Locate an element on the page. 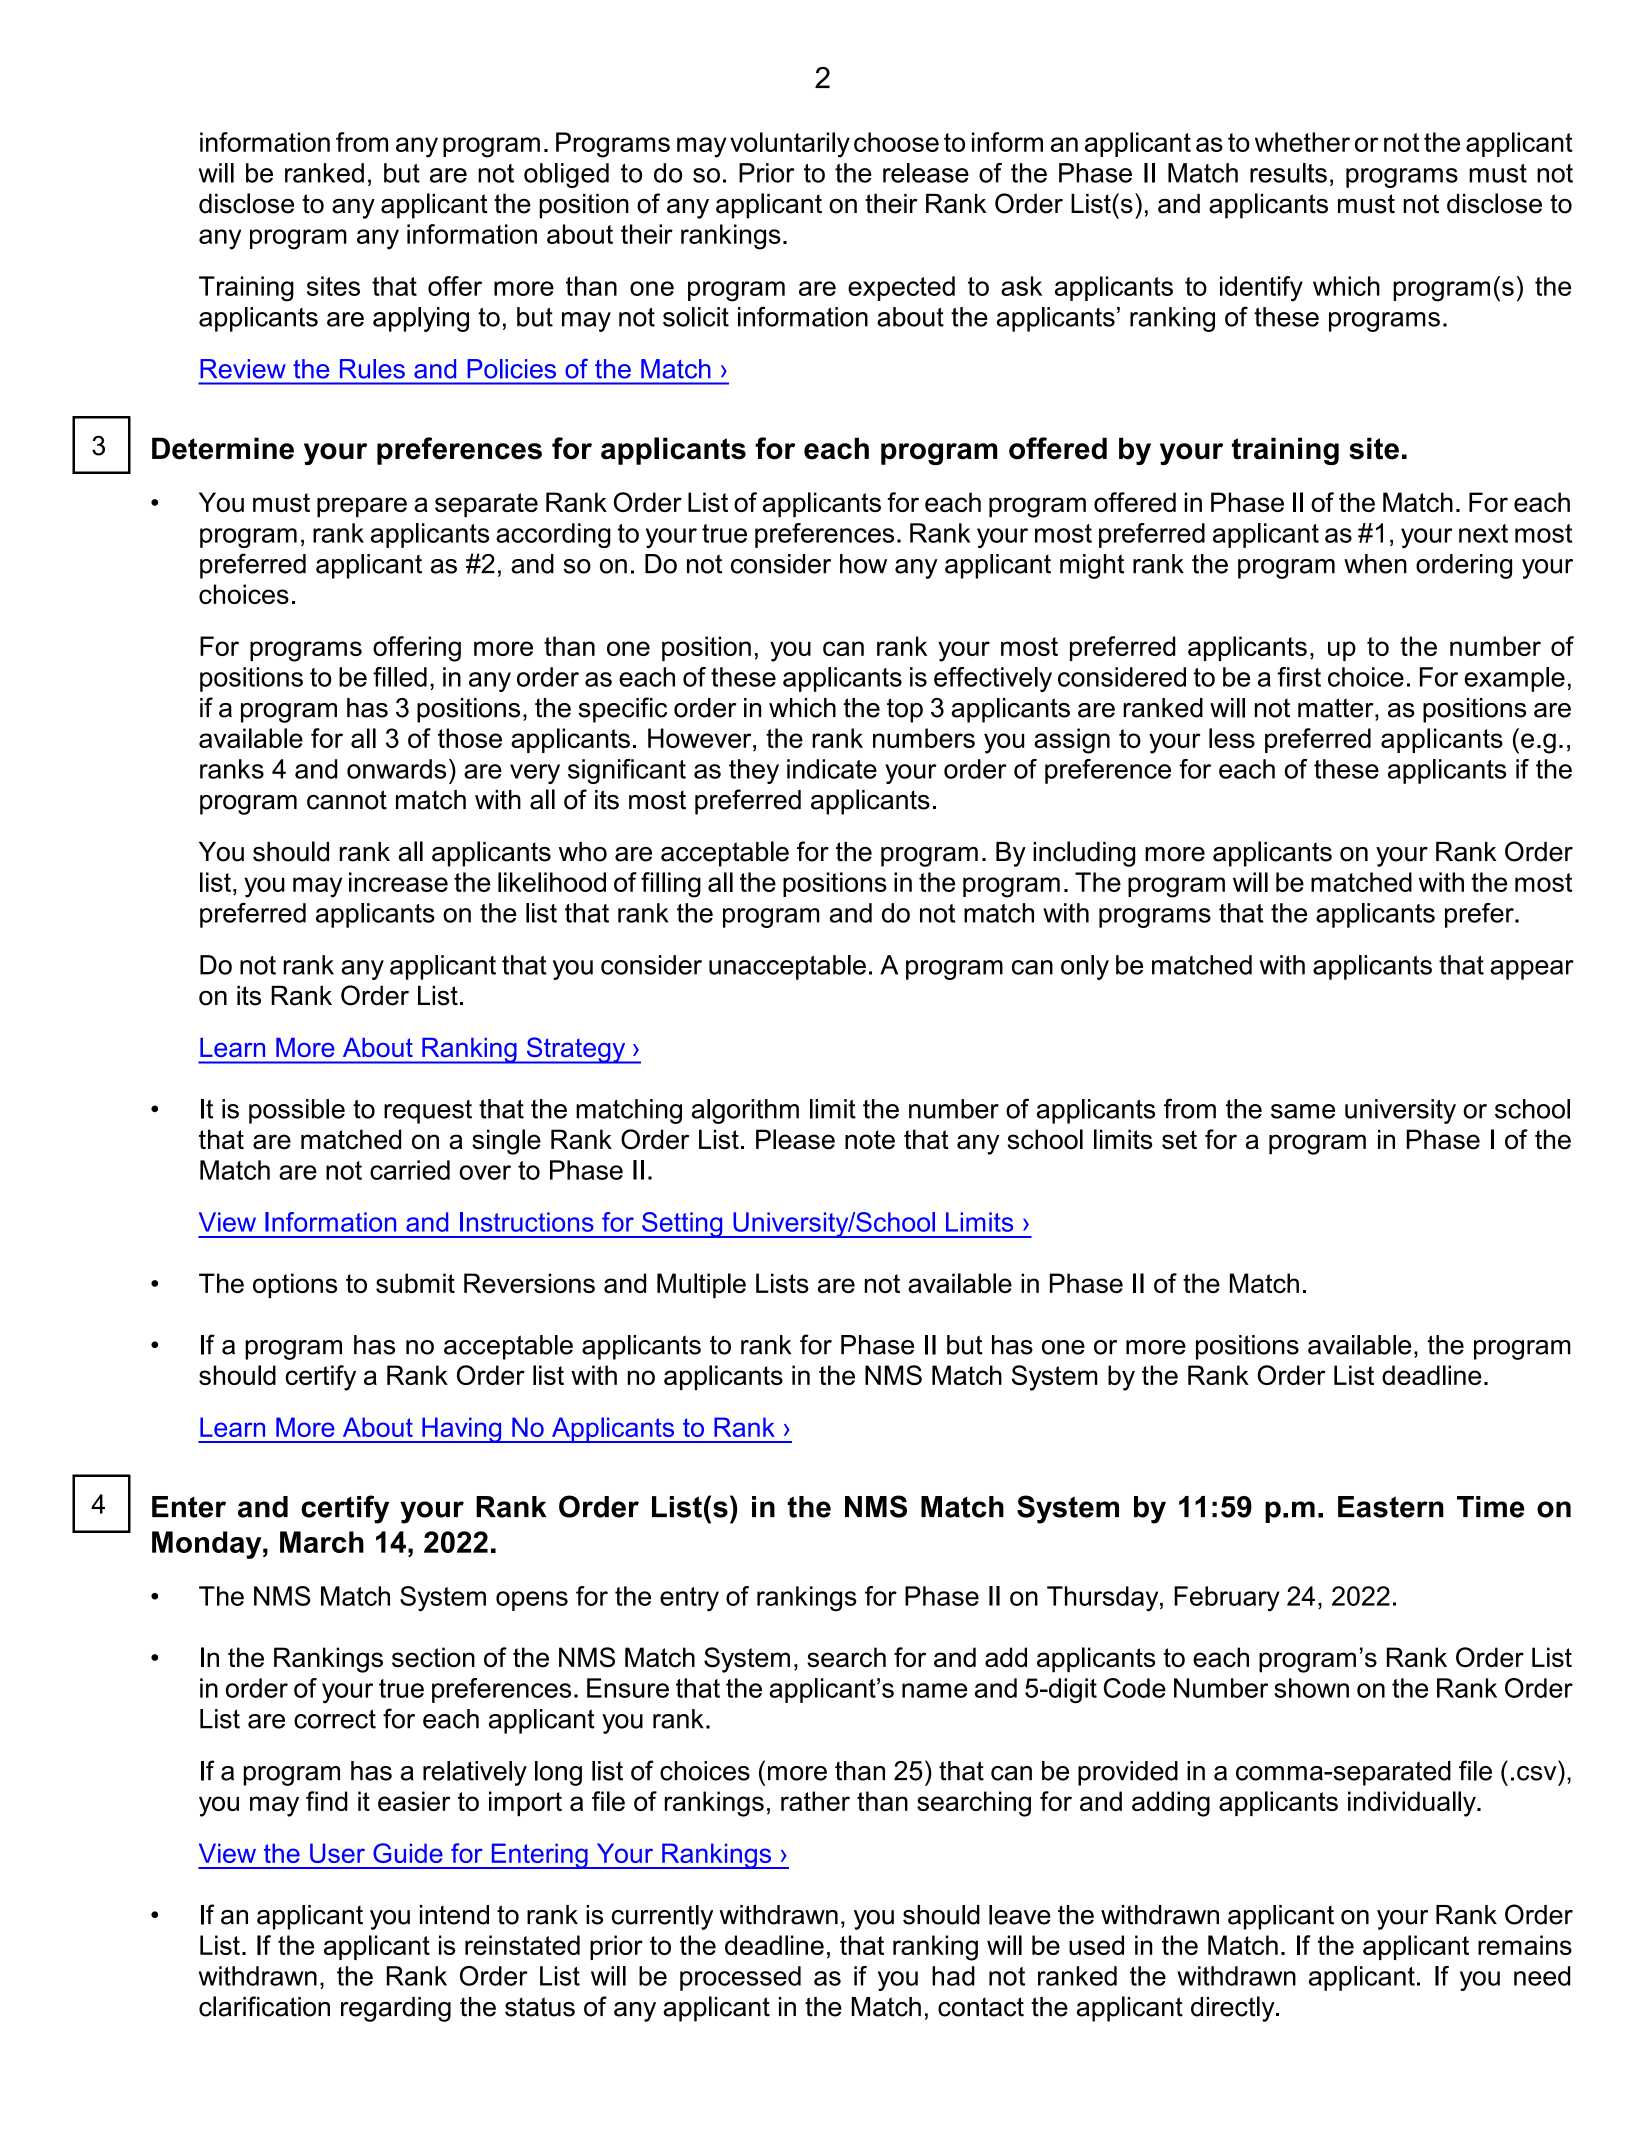 The image size is (1646, 2130). regarding is located at coordinates (396, 2009).
